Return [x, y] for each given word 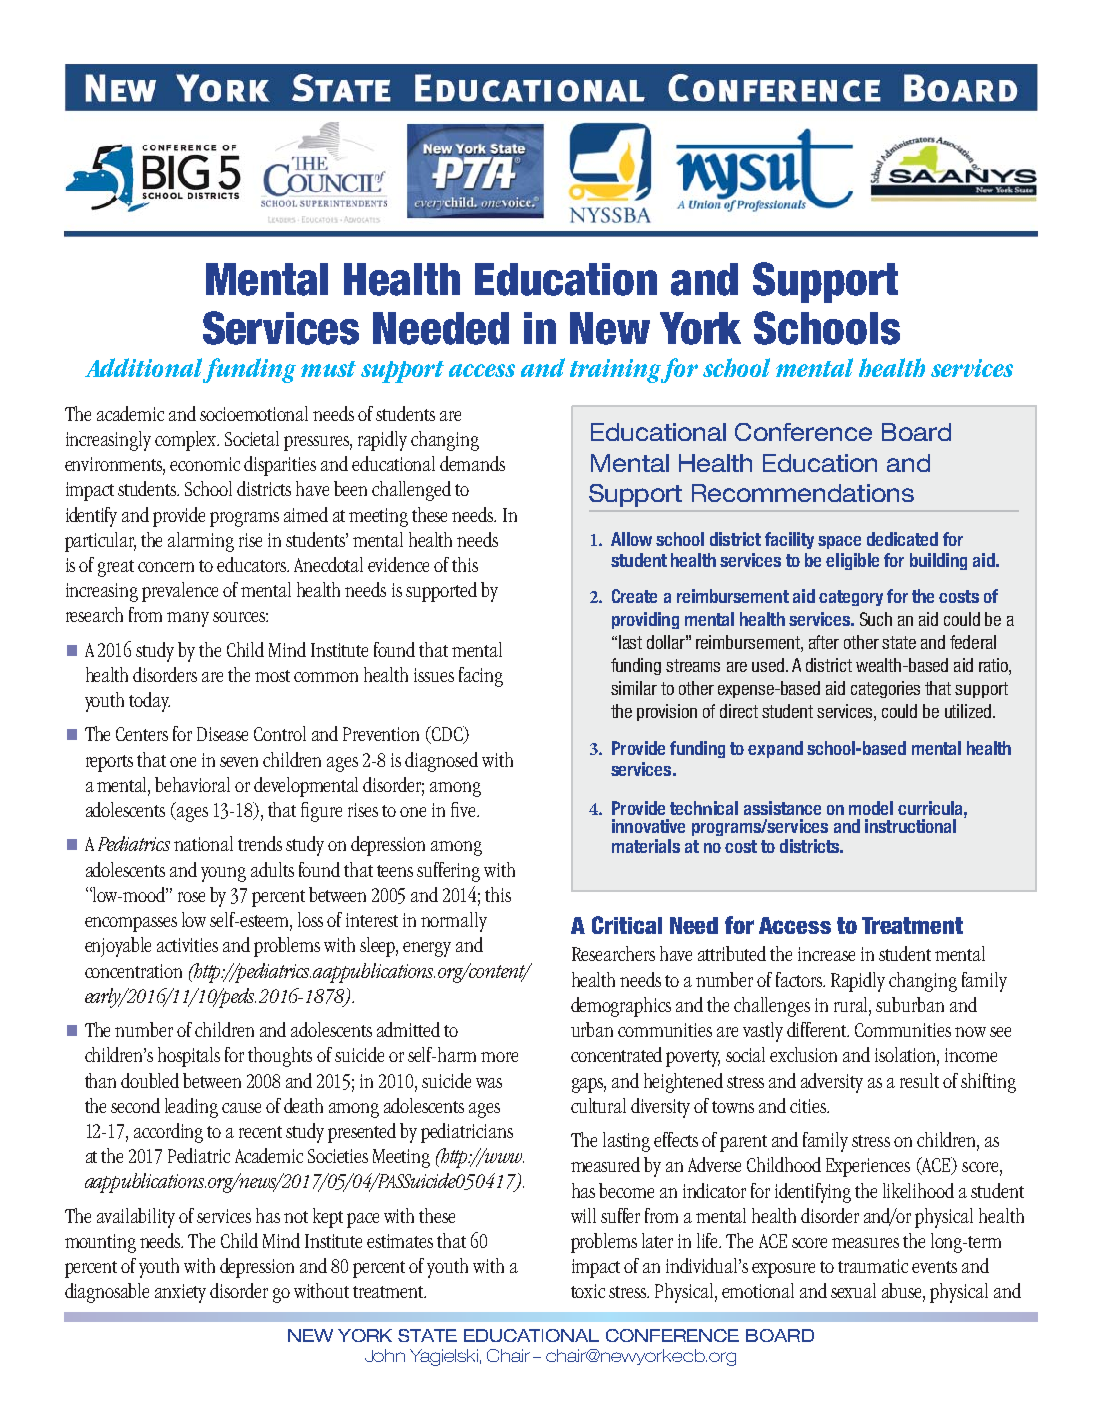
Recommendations [803, 493]
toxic [588, 1291]
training [616, 371]
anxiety [180, 1293]
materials [646, 846]
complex [187, 441]
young [223, 874]
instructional [910, 826]
